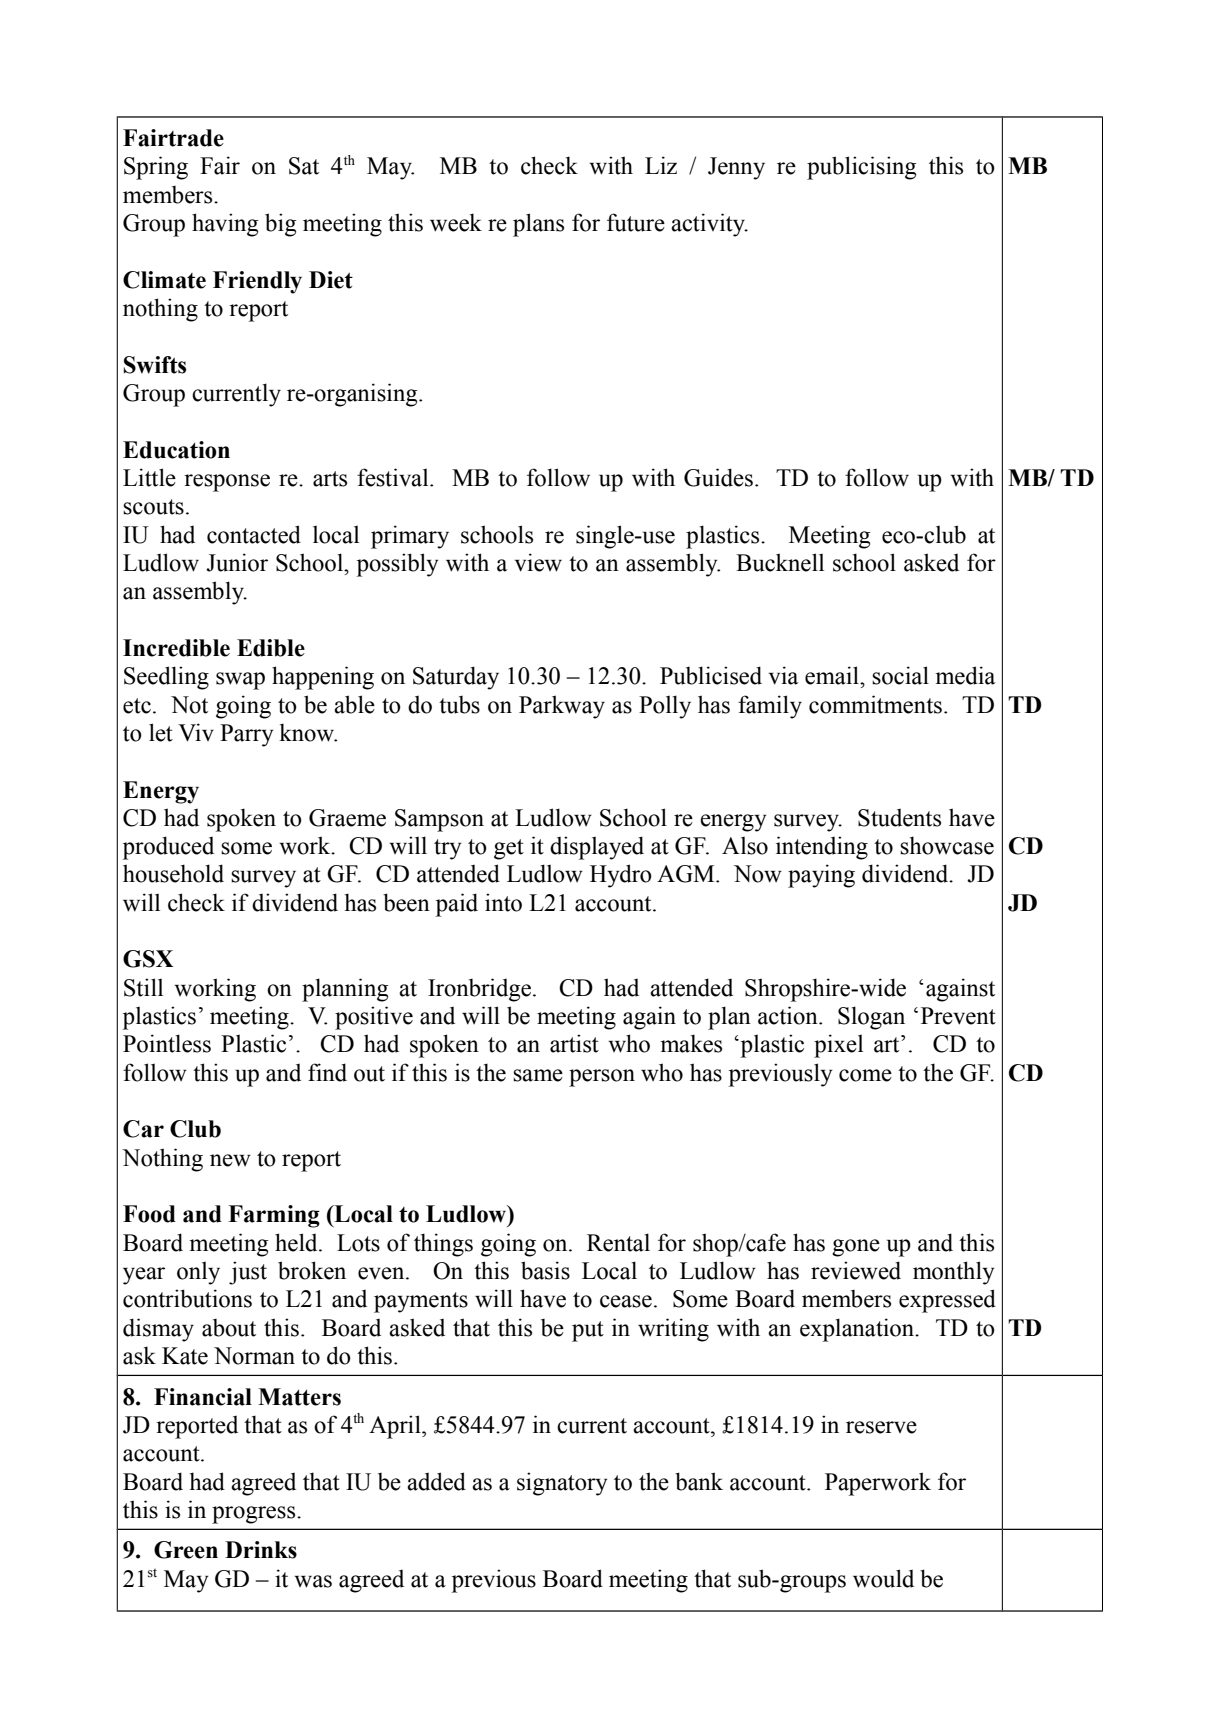 This page has height=1728, width=1221. Describe the element at coordinates (274, 1216) in the page. I see `Farming` at that location.
